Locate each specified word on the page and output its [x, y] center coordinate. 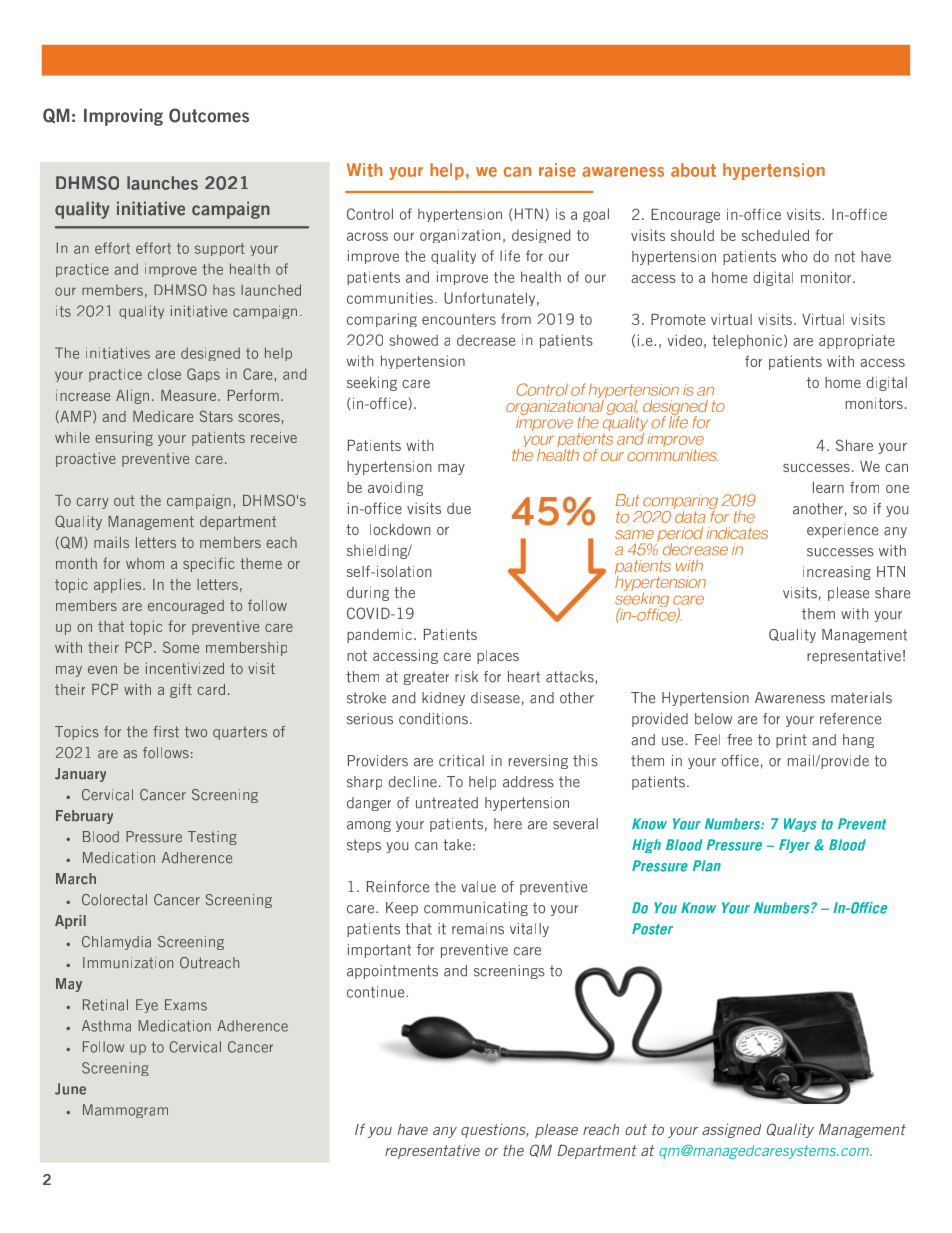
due [459, 508]
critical [461, 761]
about [693, 170]
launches [162, 183]
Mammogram [125, 1111]
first [166, 732]
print [791, 741]
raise [557, 170]
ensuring [124, 438]
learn [828, 487]
